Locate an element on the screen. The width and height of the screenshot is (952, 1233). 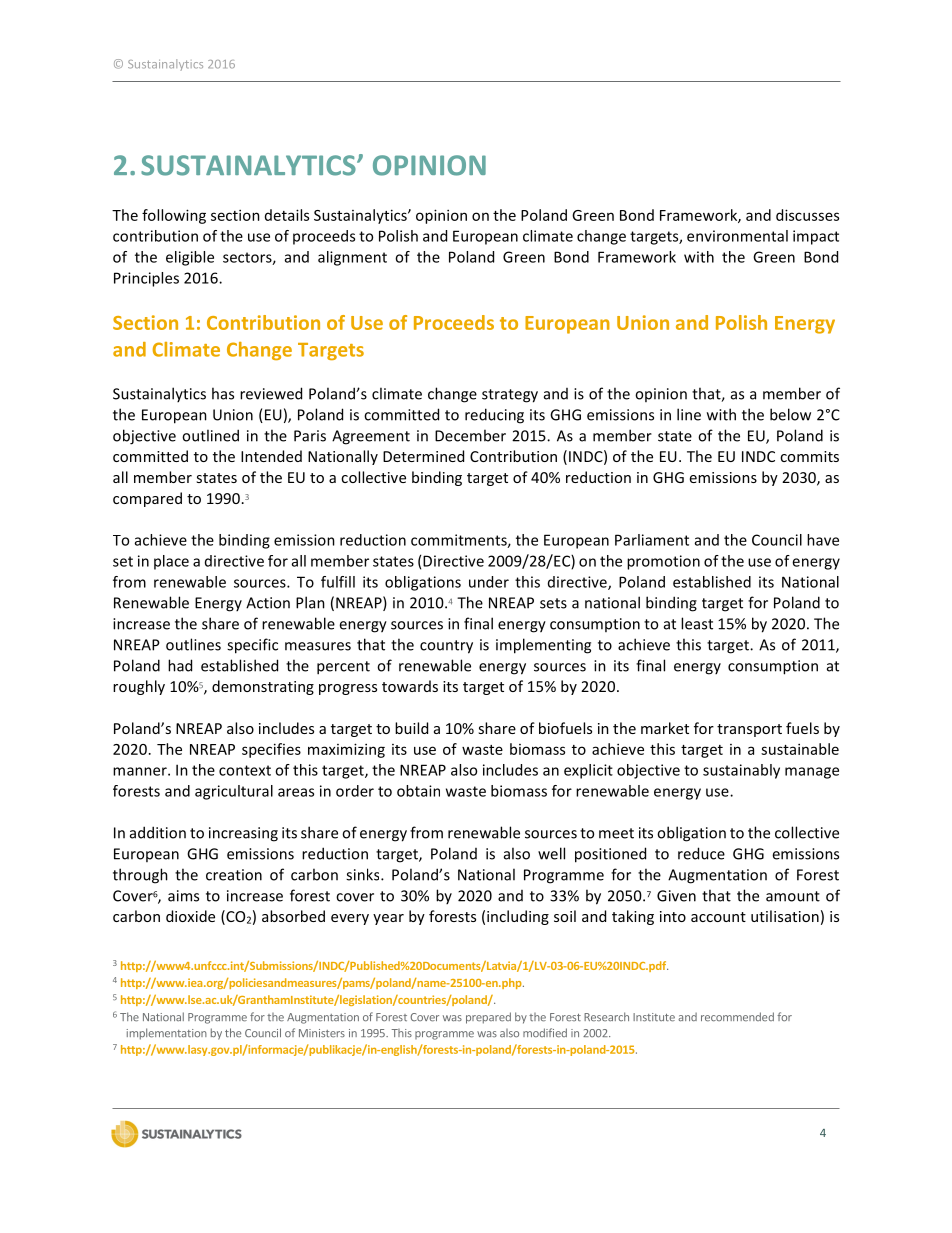
Determined is located at coordinates (423, 456).
